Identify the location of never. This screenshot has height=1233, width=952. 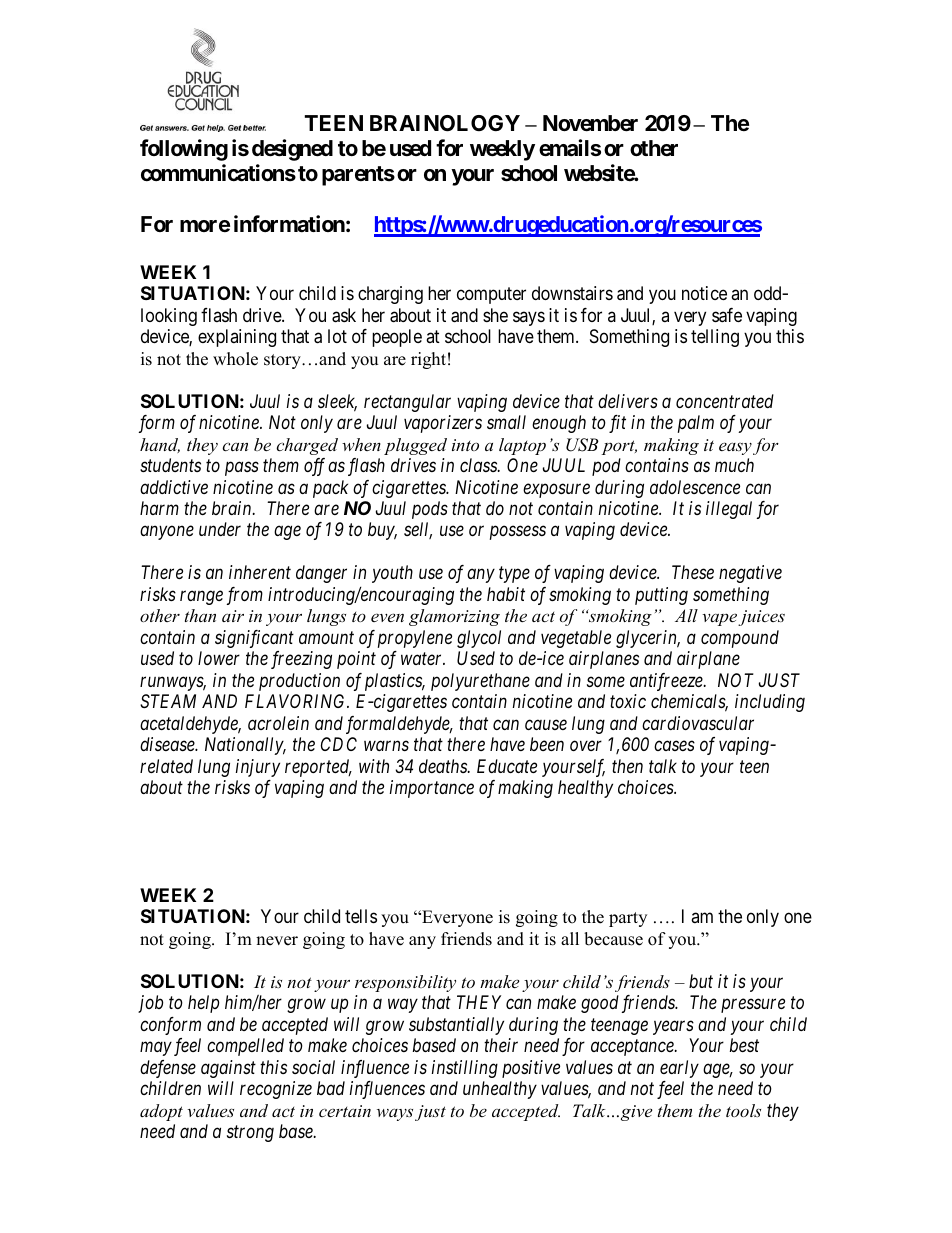
(277, 941).
